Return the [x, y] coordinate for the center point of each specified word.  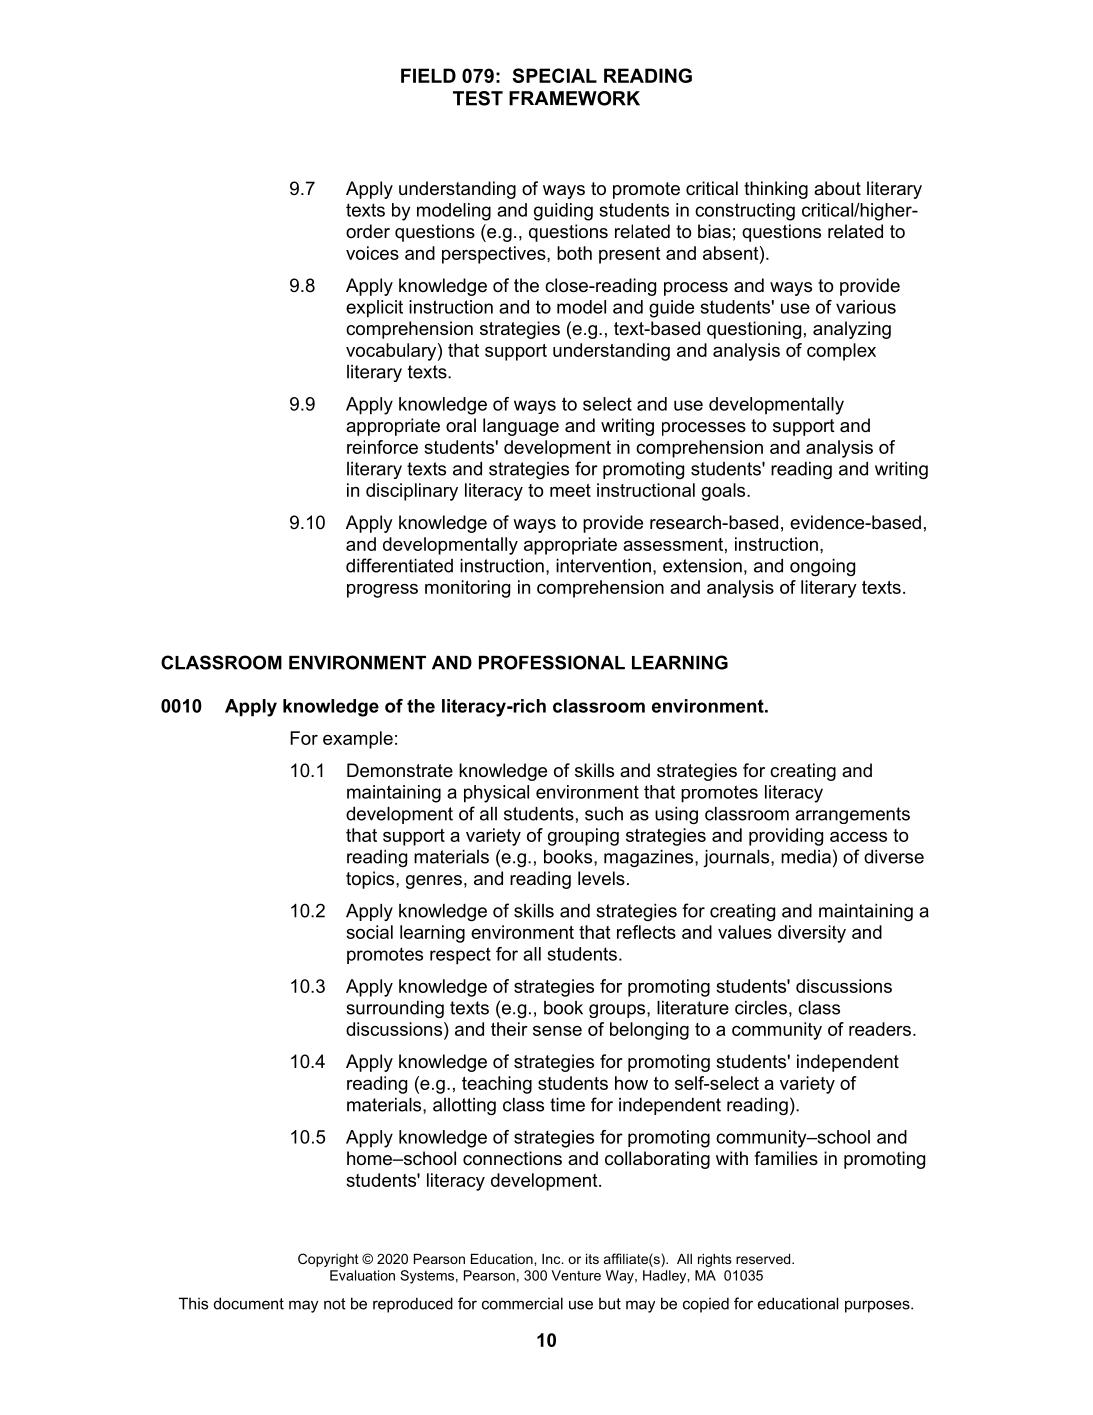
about [837, 188]
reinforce [382, 447]
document [249, 1303]
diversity [812, 934]
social [369, 932]
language [521, 427]
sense [557, 1031]
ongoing [822, 567]
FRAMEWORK [574, 98]
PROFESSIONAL [552, 662]
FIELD [428, 75]
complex [841, 352]
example [358, 740]
